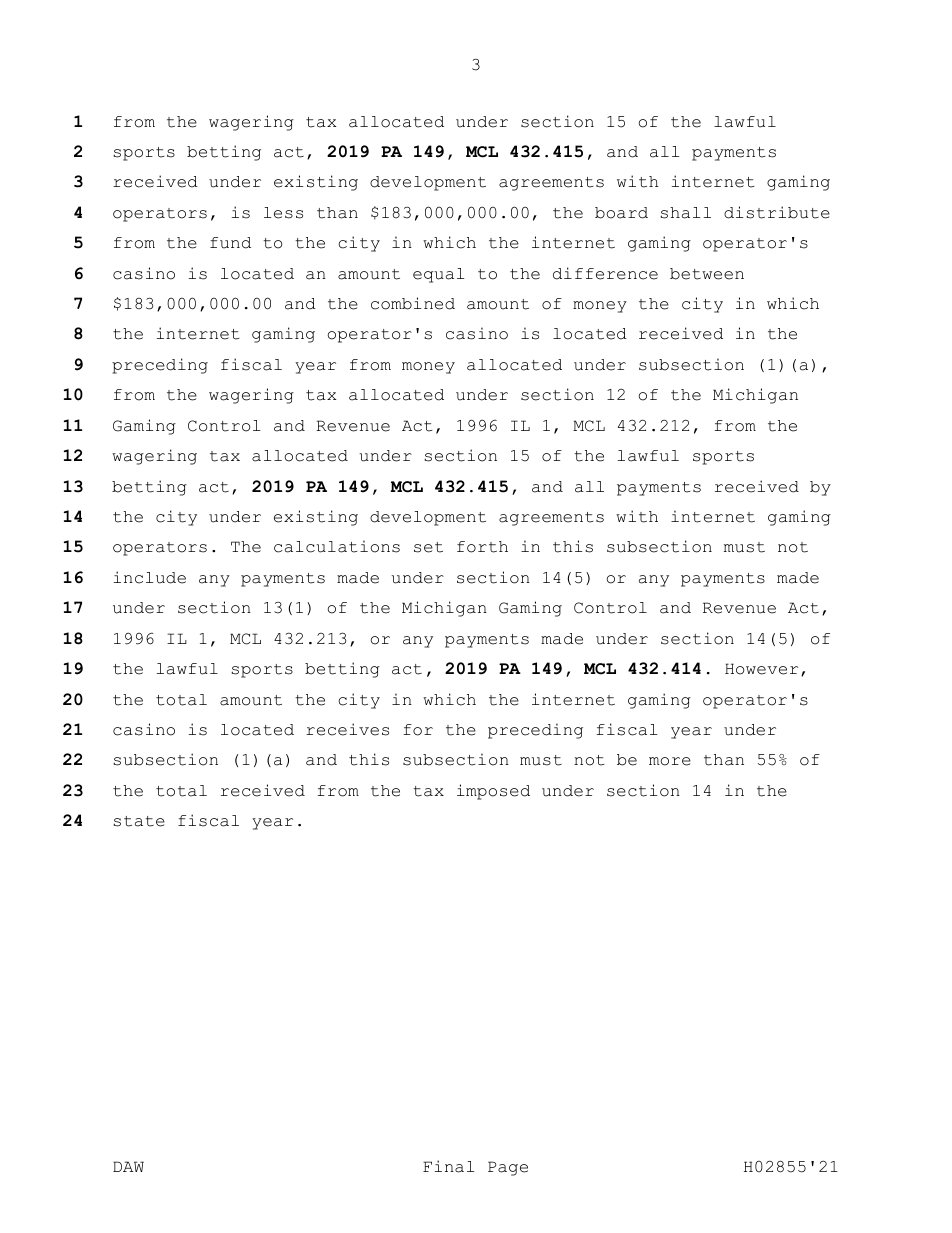  What do you see at coordinates (438, 275) in the screenshot?
I see `equal` at bounding box center [438, 275].
